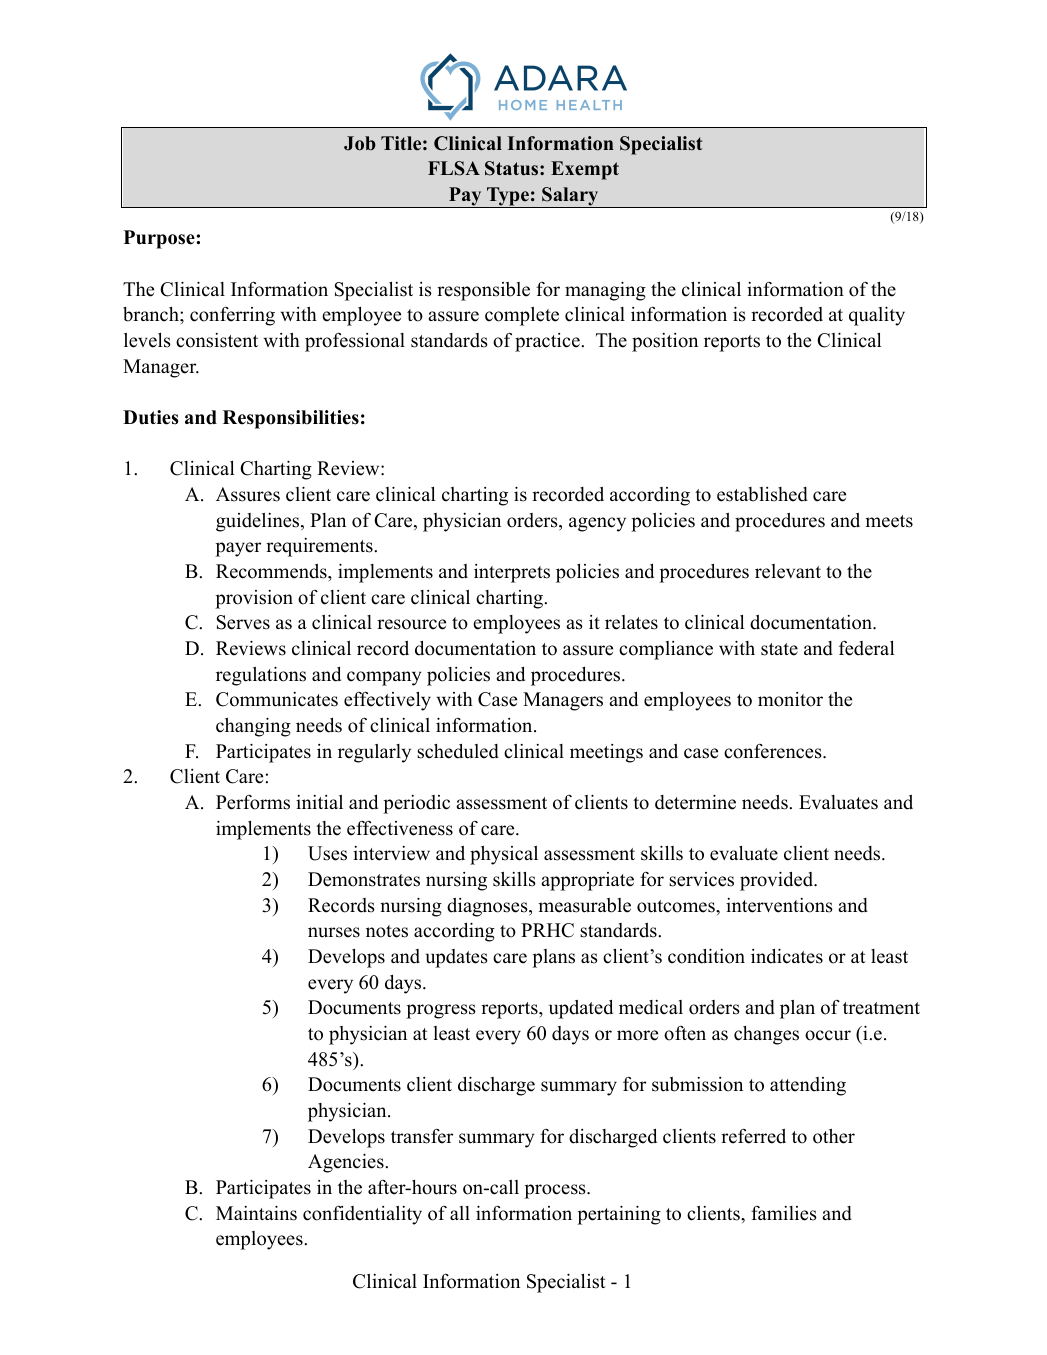 The image size is (1047, 1355). I want to click on regulations, so click(261, 676).
